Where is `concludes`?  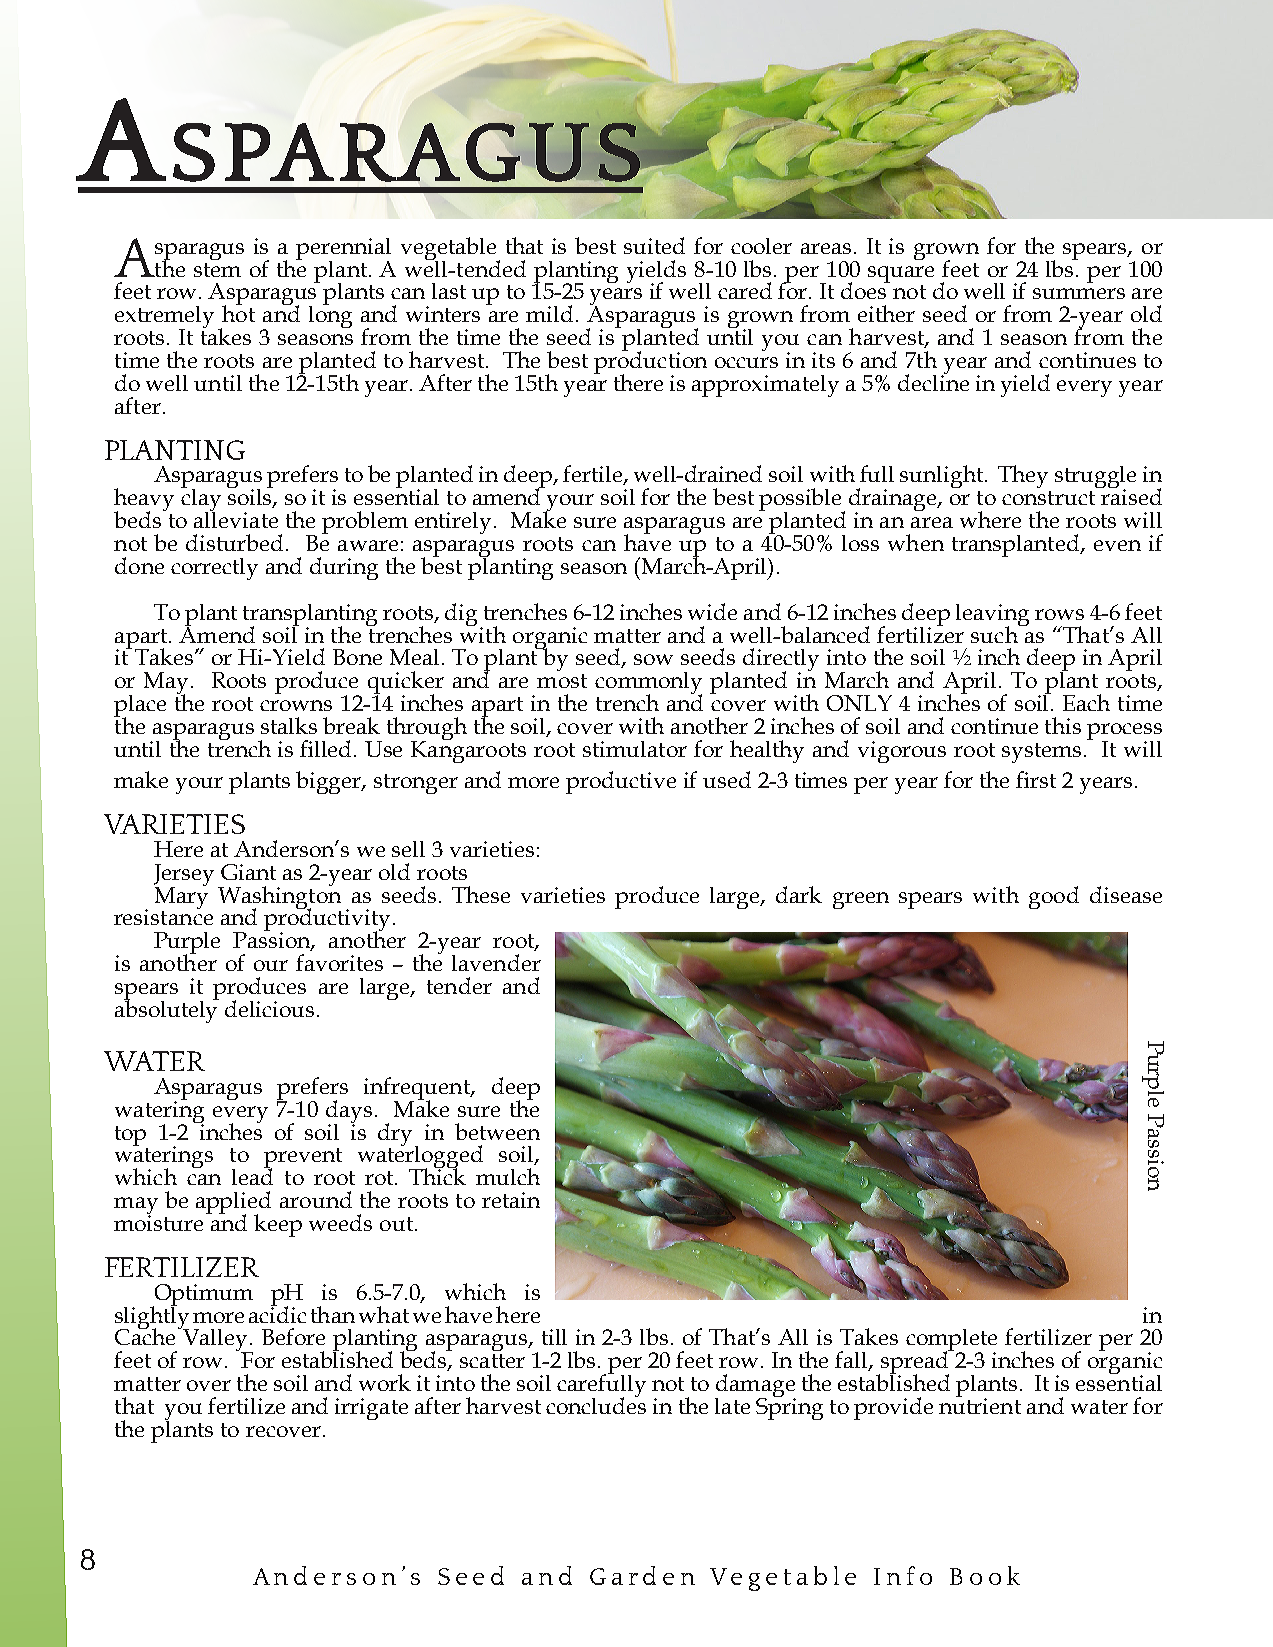 concludes is located at coordinates (596, 1404).
